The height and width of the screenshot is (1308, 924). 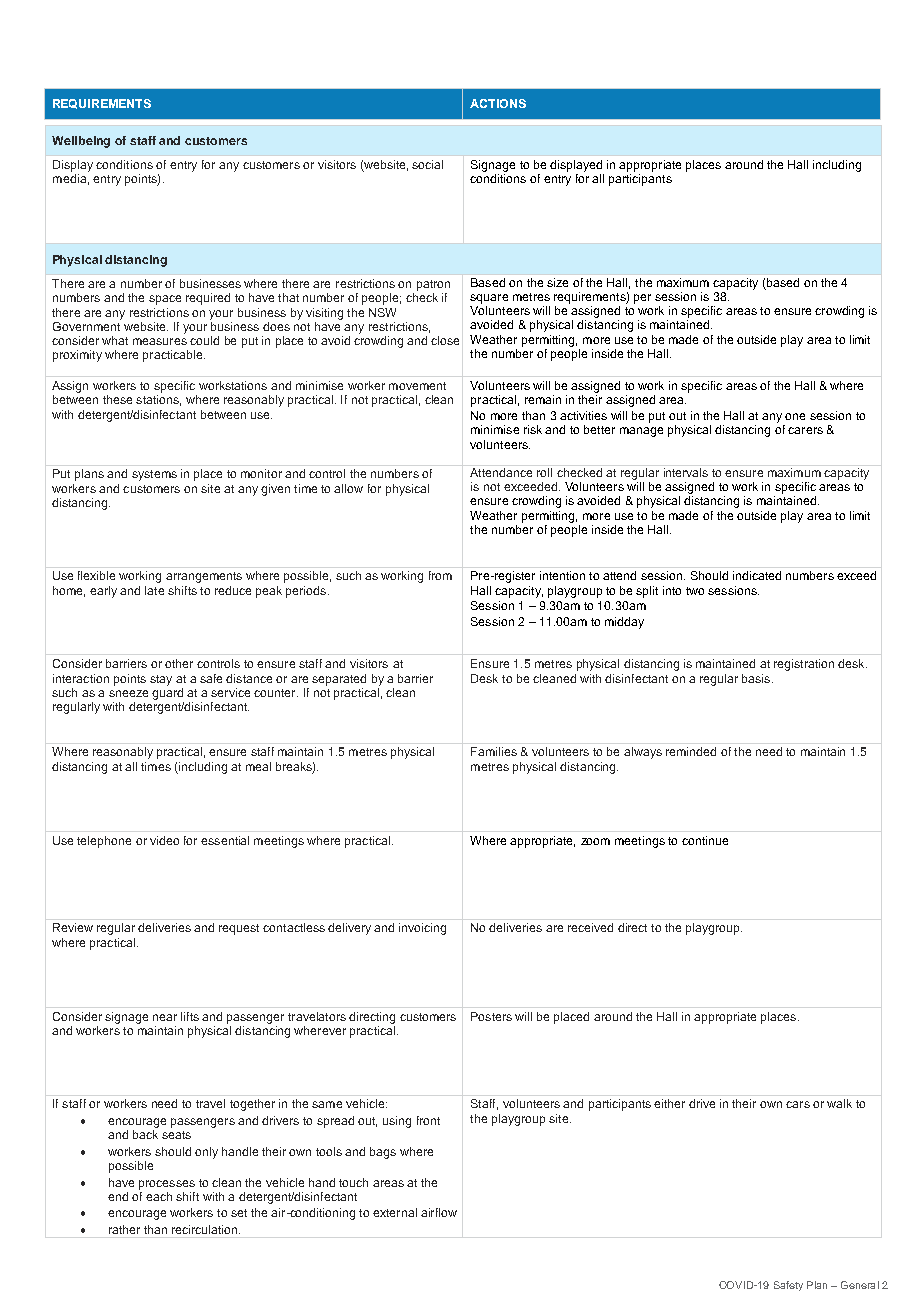 I want to click on airflow, so click(x=439, y=1212).
